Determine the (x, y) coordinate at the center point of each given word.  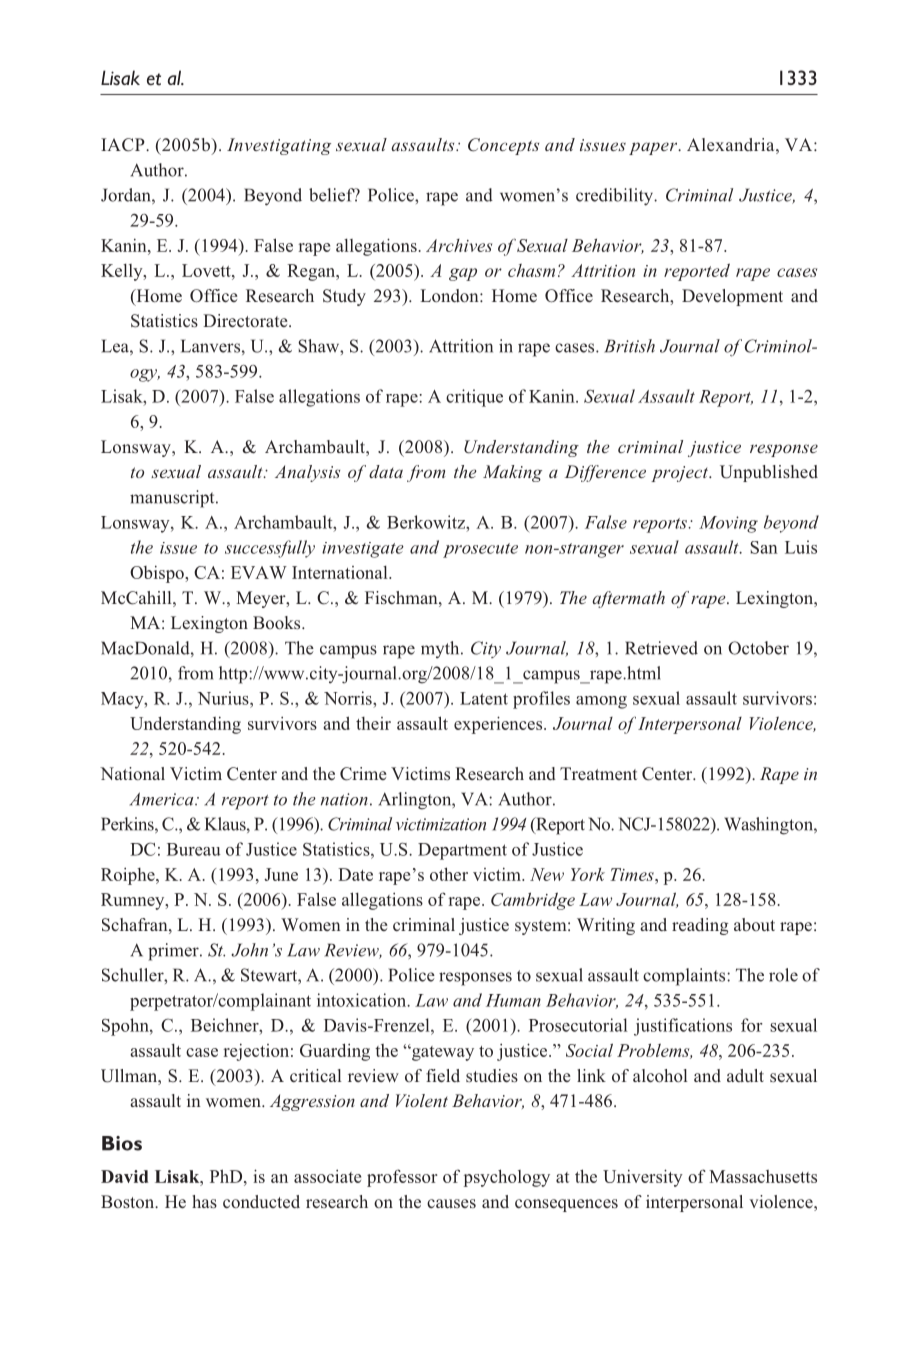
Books (278, 623)
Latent (484, 698)
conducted (261, 1201)
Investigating (279, 146)
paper (654, 148)
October (758, 648)
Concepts (503, 146)
